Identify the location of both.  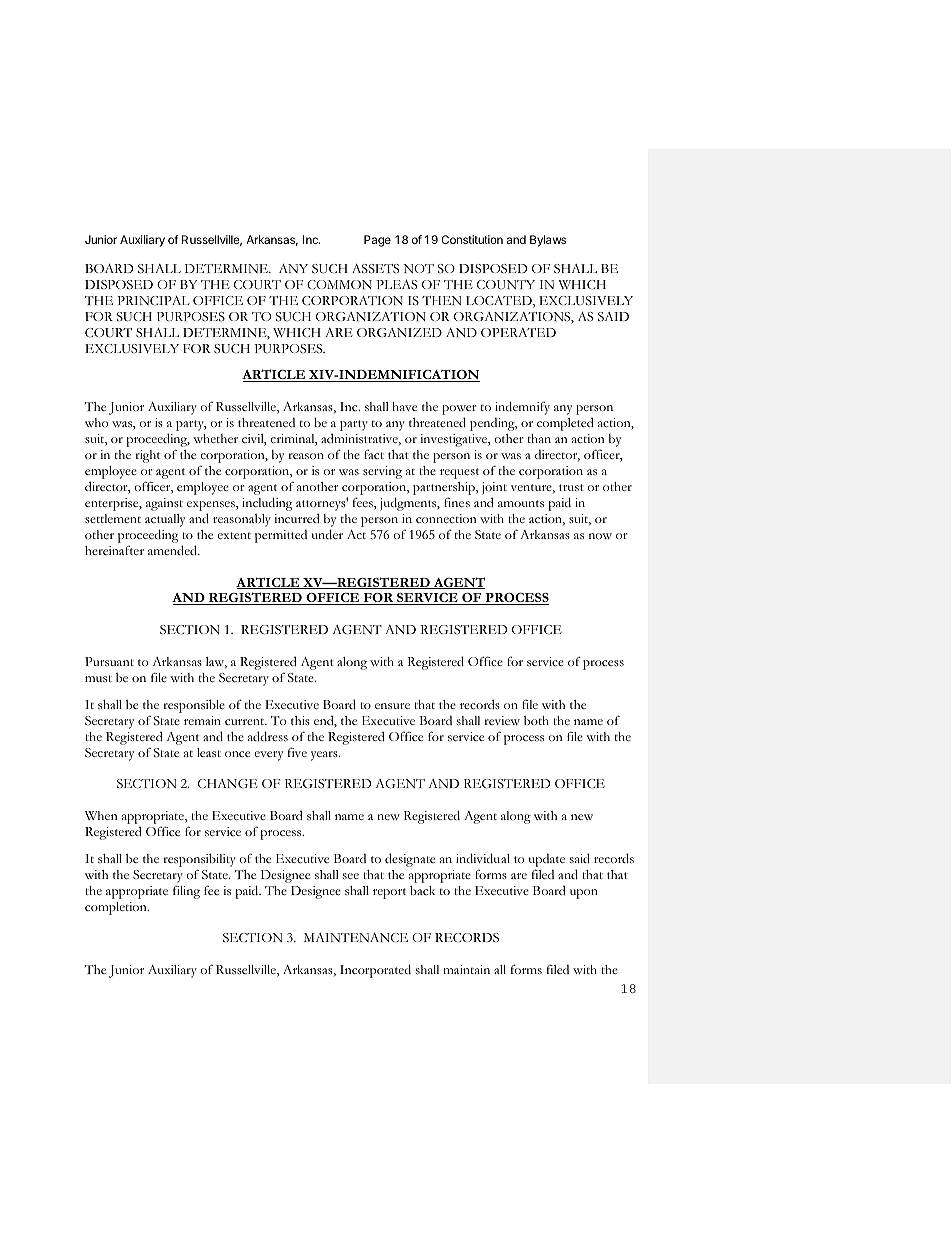
(536, 720).
